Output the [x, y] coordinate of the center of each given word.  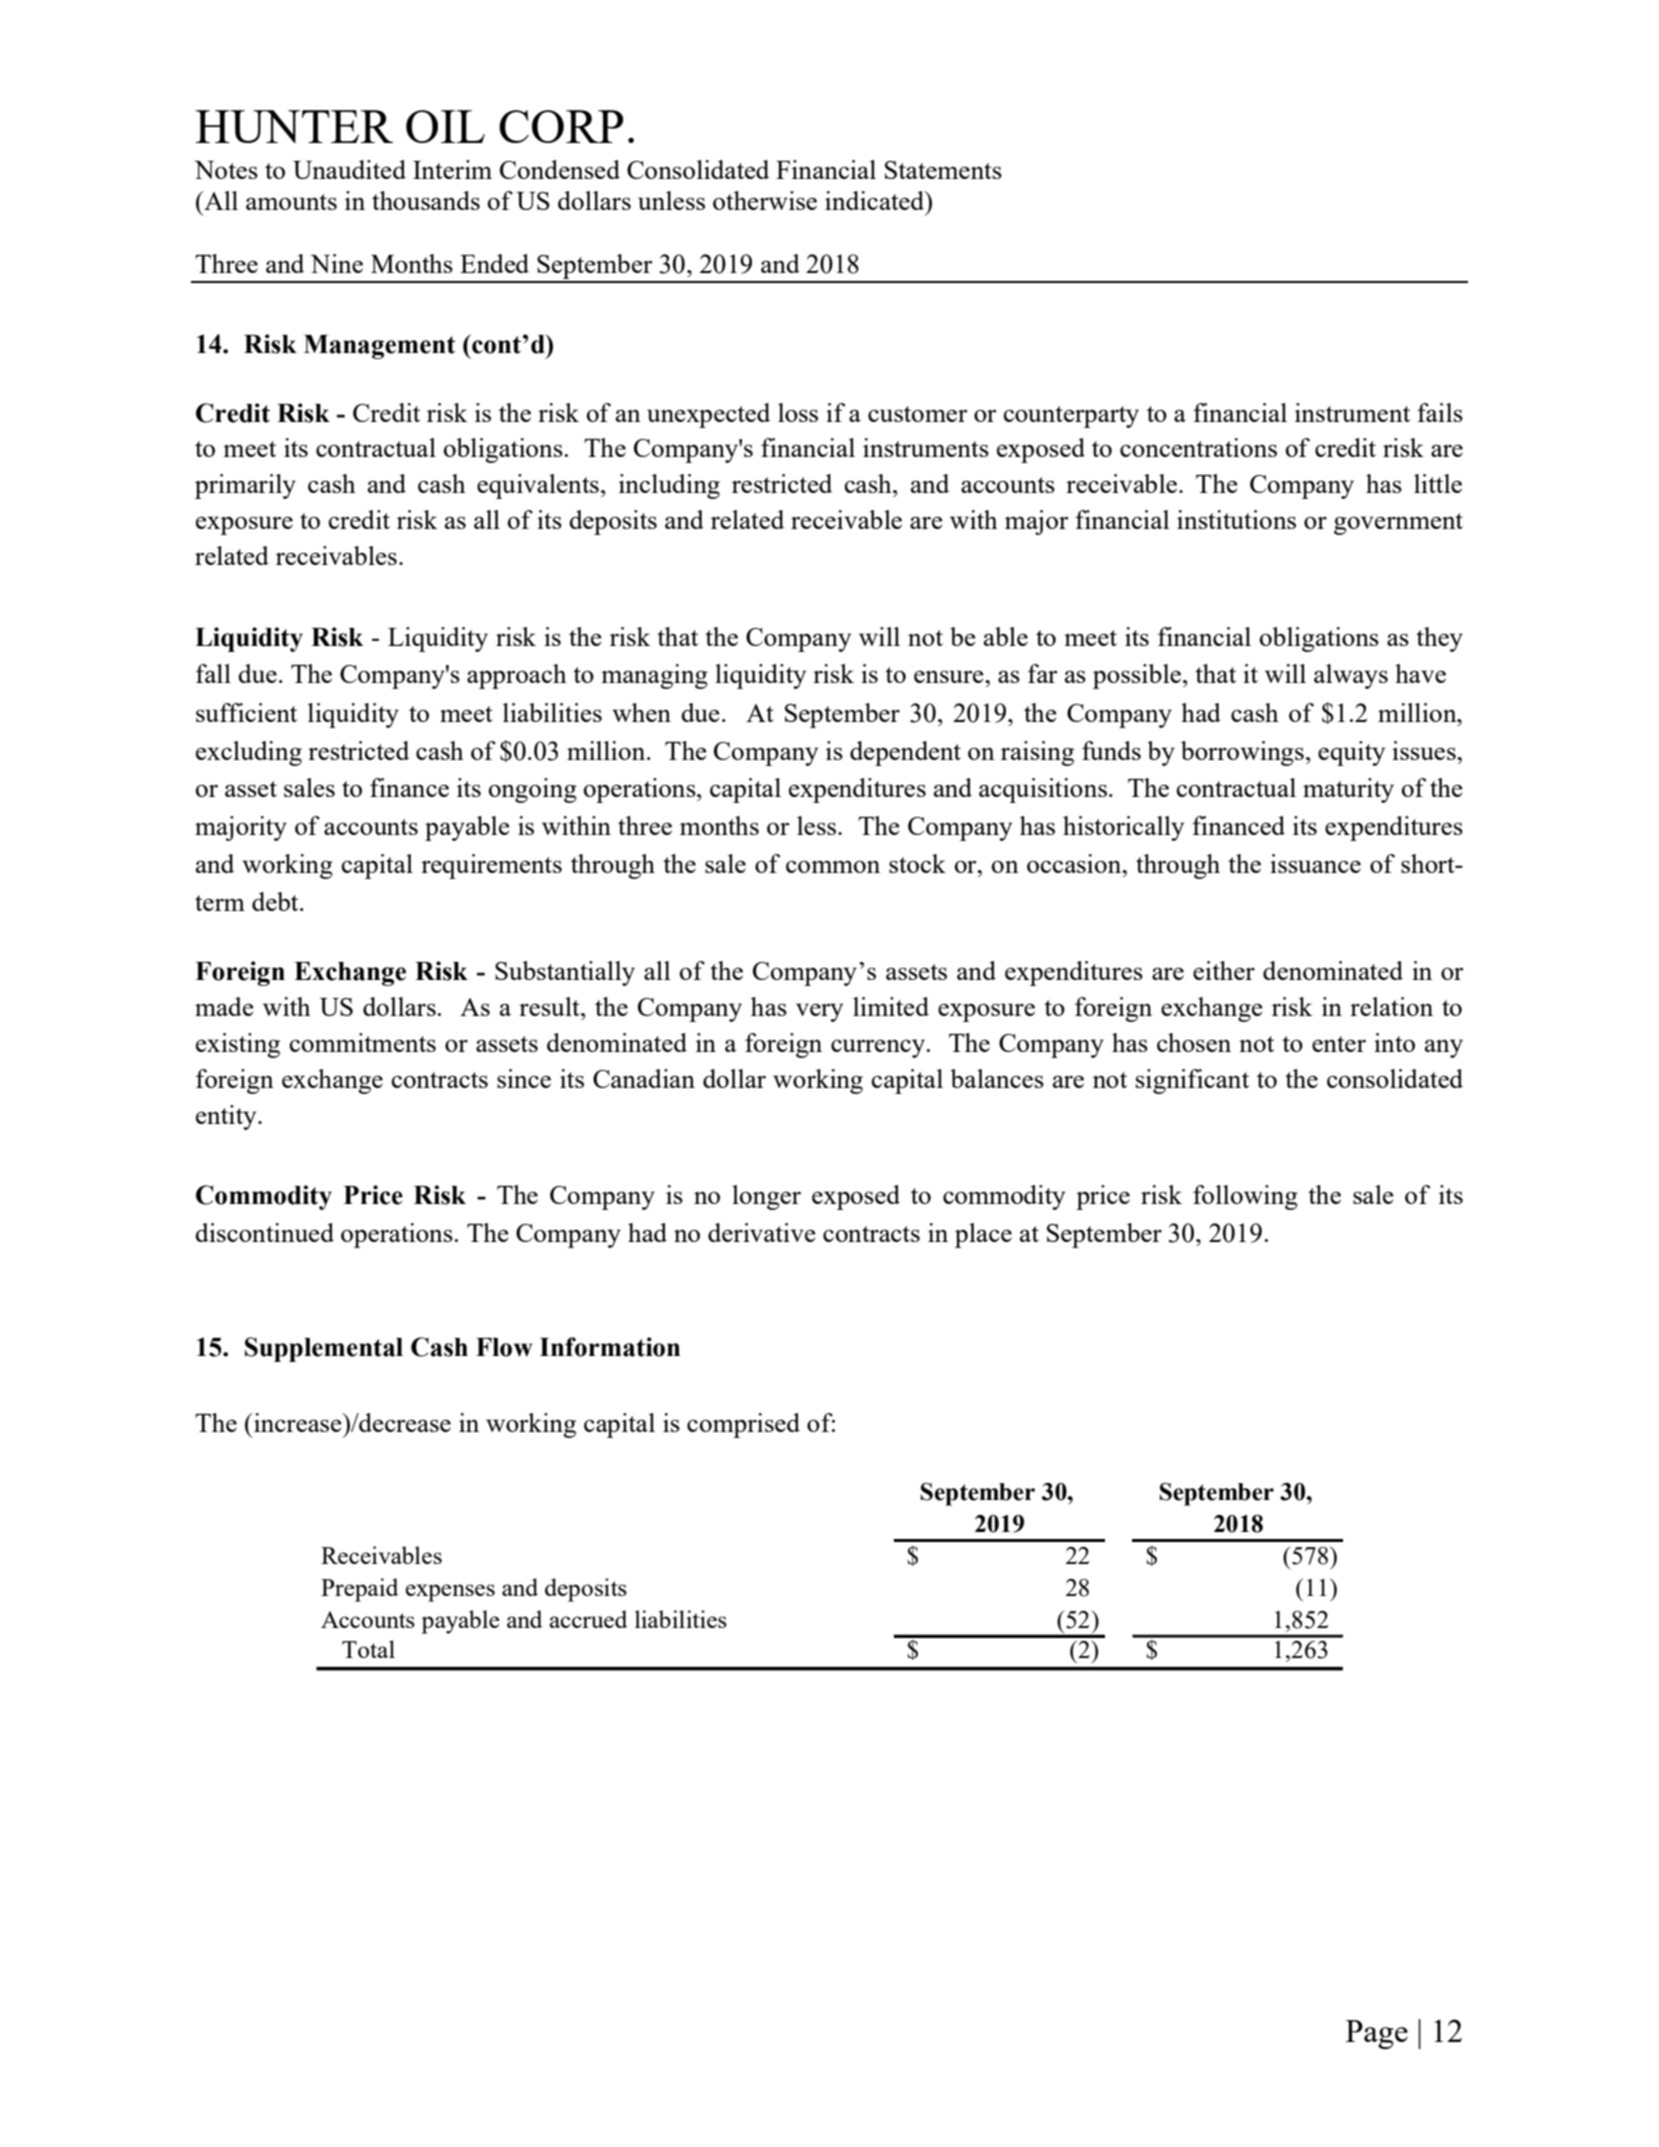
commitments [363, 1042]
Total [368, 1649]
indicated [876, 200]
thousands [426, 200]
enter [1339, 1044]
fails [1440, 412]
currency [879, 1048]
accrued [588, 1619]
